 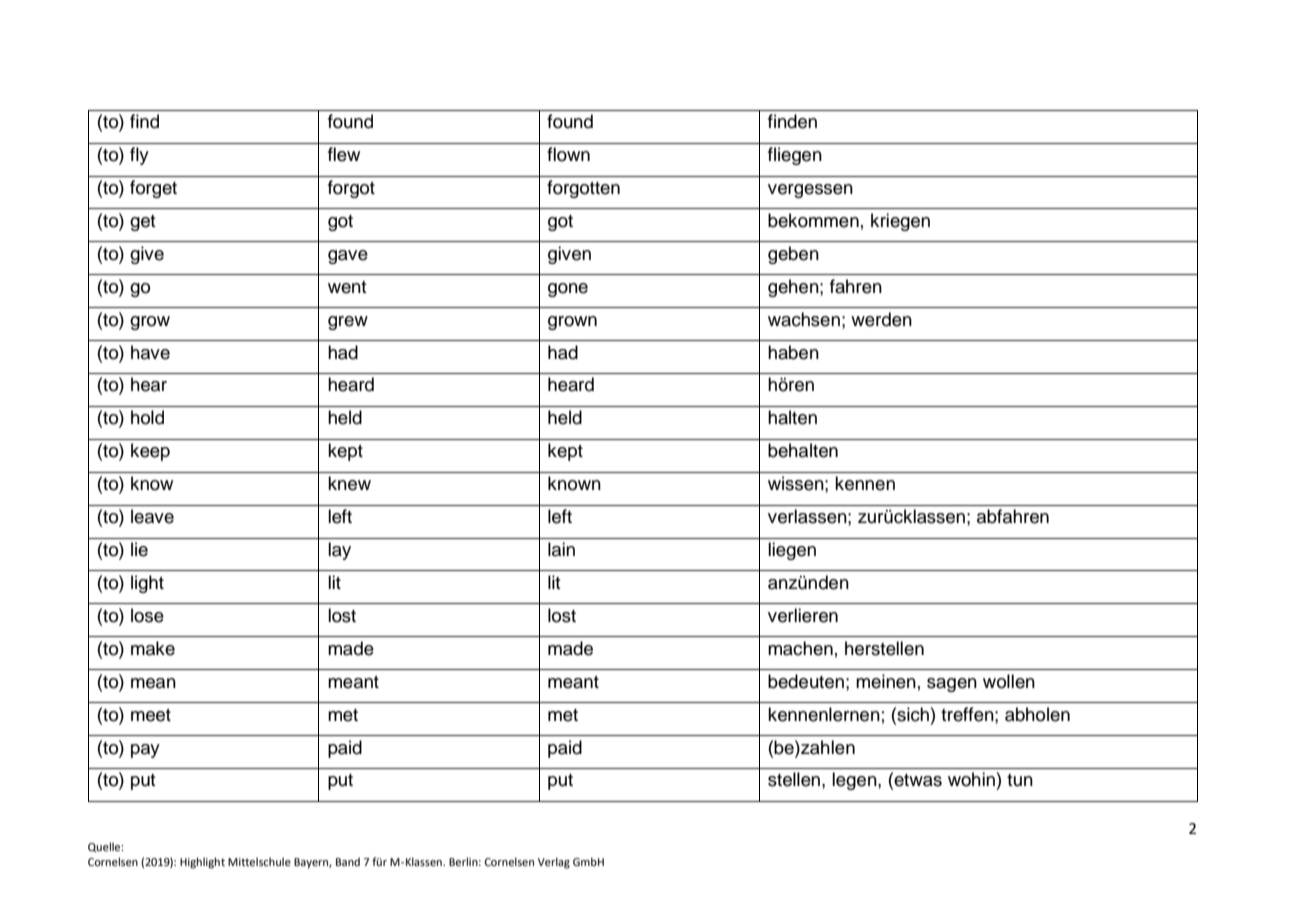 What do you see at coordinates (152, 516) in the screenshot?
I see `leave` at bounding box center [152, 516].
